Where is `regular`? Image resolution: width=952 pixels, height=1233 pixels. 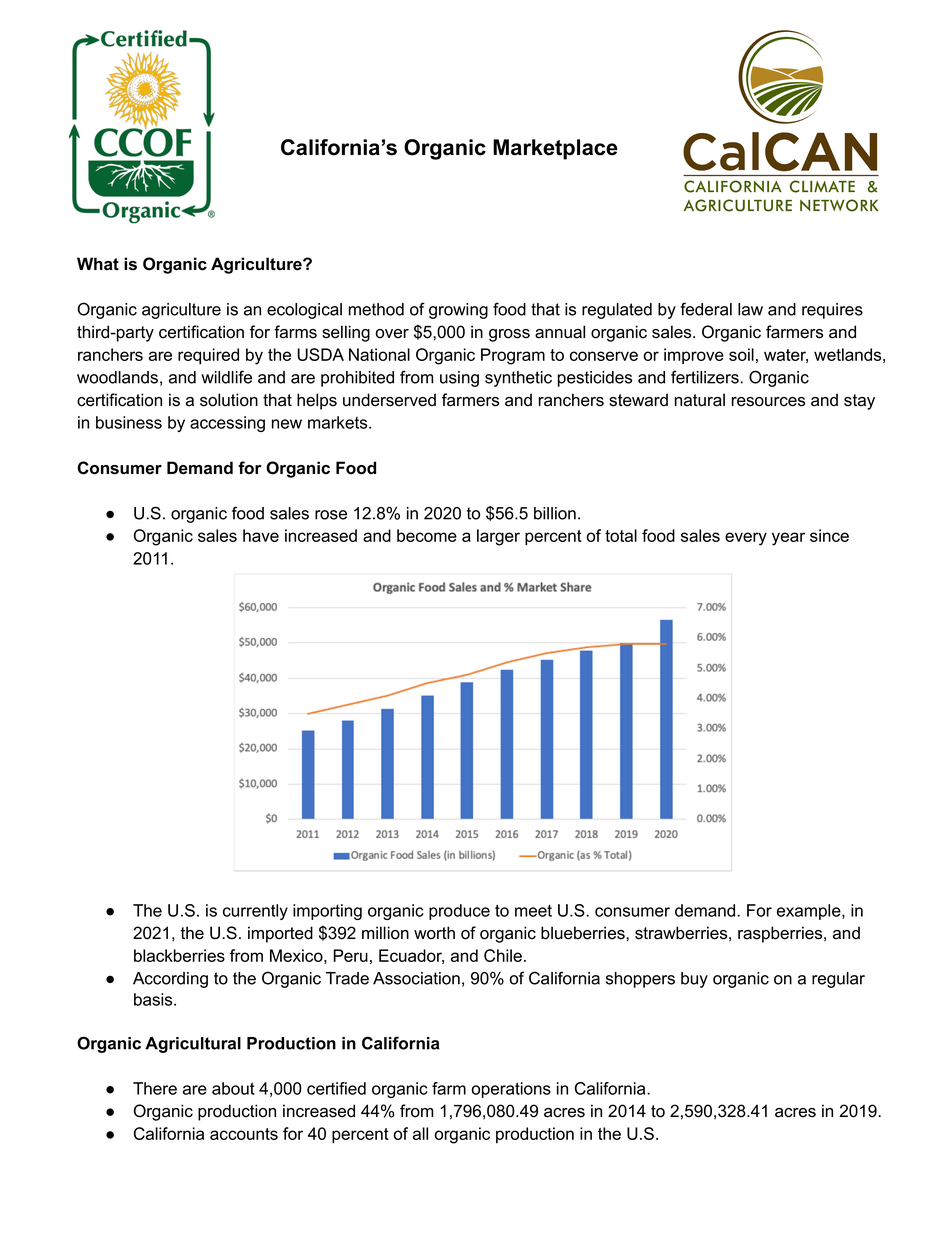 regular is located at coordinates (838, 980).
